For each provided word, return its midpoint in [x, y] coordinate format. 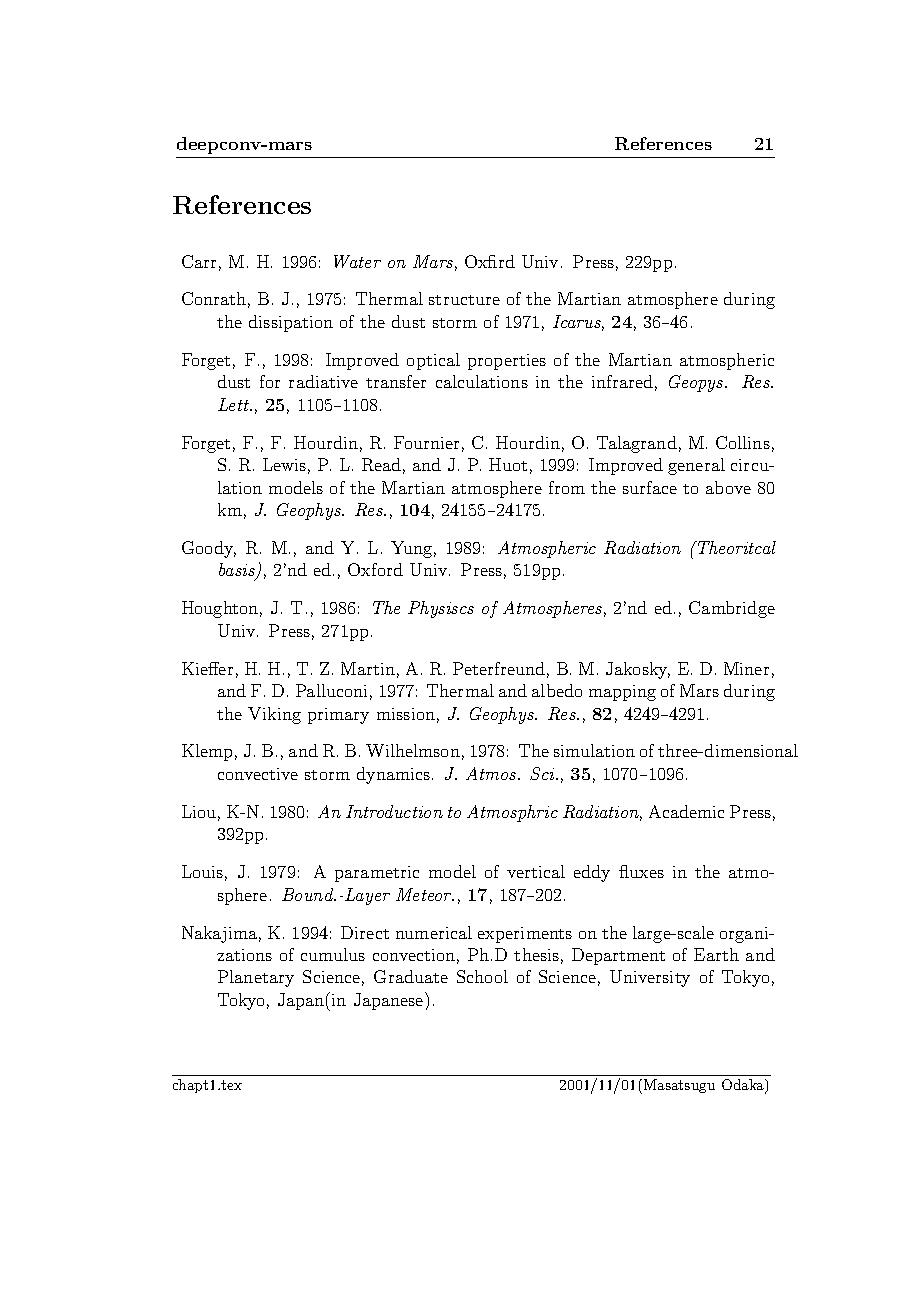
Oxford [375, 569]
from [567, 487]
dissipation [291, 323]
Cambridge [732, 609]
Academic [686, 811]
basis [238, 571]
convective [258, 774]
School [482, 976]
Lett [235, 404]
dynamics [395, 775]
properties [507, 362]
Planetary [256, 978]
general [696, 466]
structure [464, 300]
